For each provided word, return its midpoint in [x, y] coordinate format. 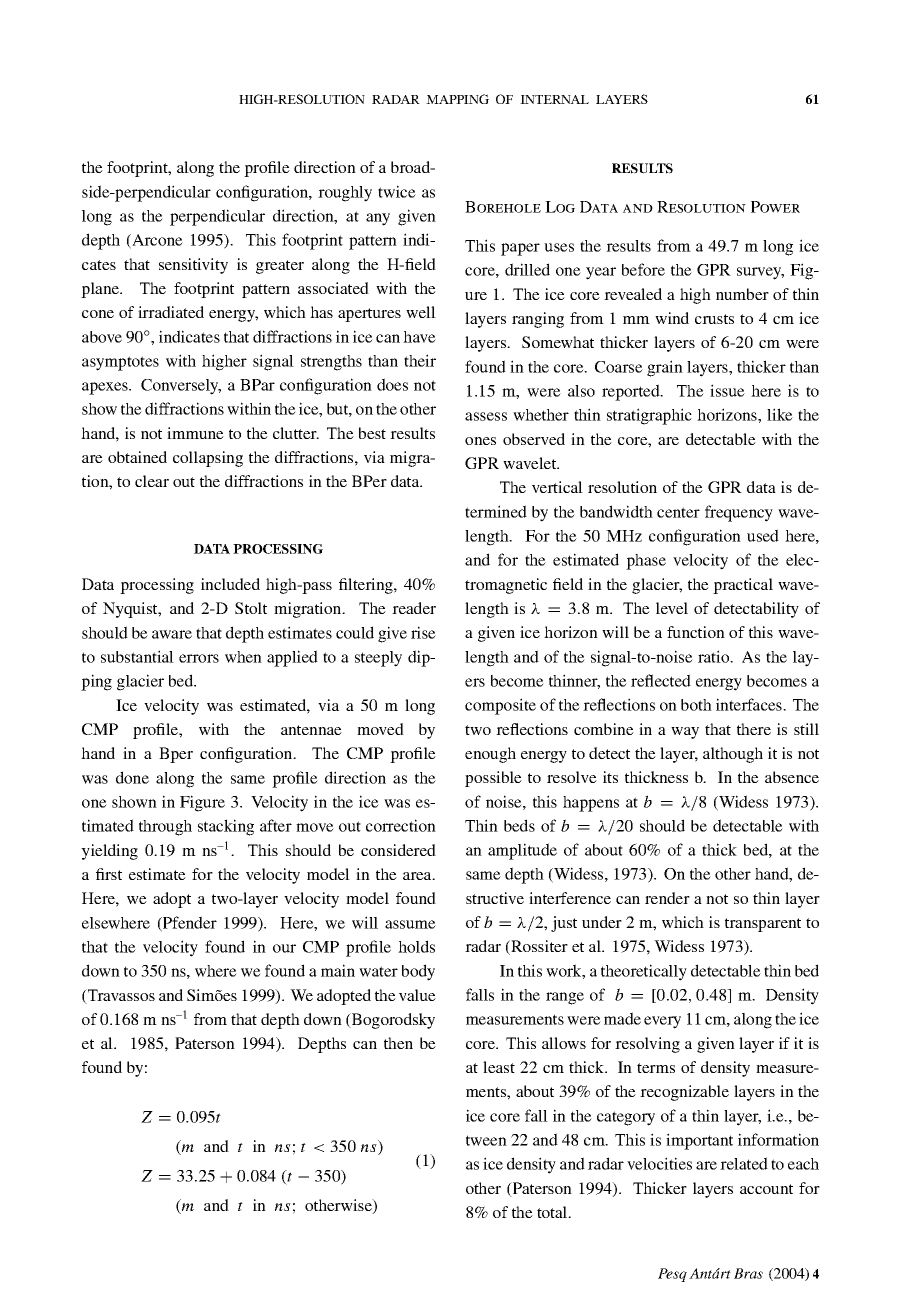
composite [500, 706]
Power [775, 207]
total [553, 1212]
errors [199, 658]
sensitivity [193, 266]
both [696, 705]
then [398, 1043]
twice [397, 191]
